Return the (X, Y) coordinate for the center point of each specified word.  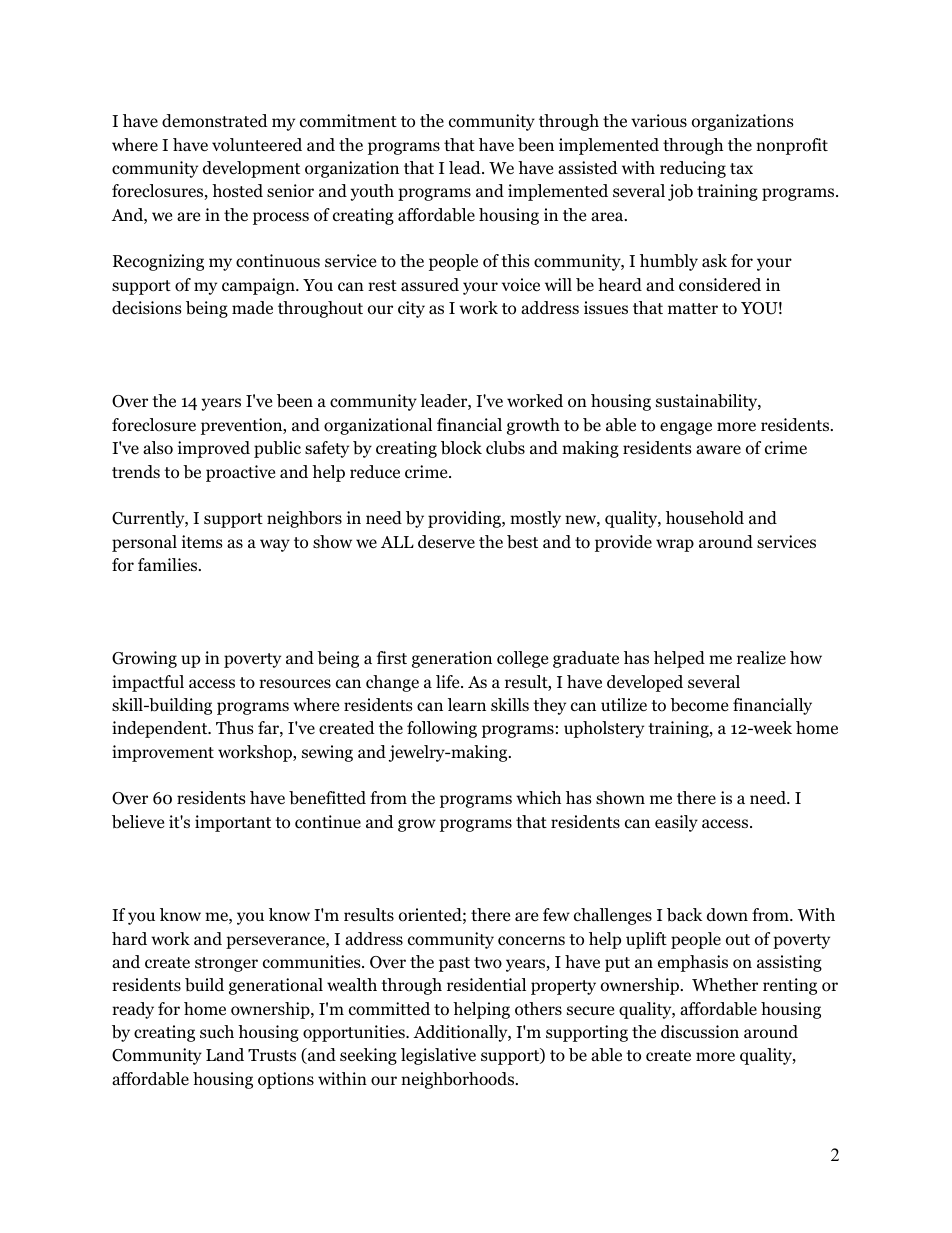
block (461, 448)
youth (372, 192)
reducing (693, 169)
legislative (438, 1056)
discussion (700, 1032)
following (442, 729)
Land (225, 1055)
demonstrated (215, 121)
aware (718, 449)
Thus (235, 727)
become (699, 705)
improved (214, 449)
